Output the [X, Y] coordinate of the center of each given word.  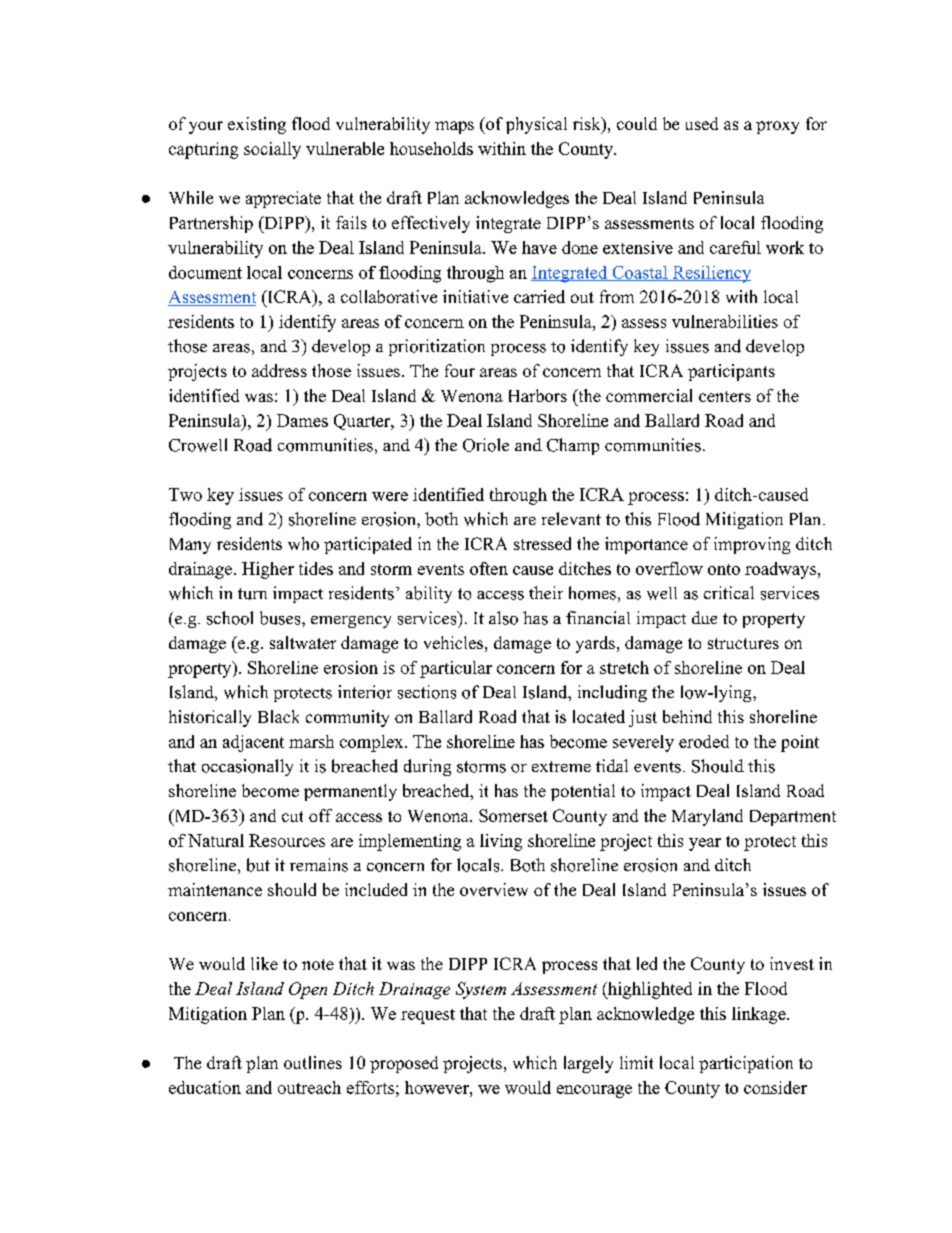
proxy [777, 127]
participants [731, 372]
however [438, 1087]
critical [729, 592]
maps [454, 127]
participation [746, 1064]
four [460, 370]
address [279, 370]
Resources [287, 840]
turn [252, 594]
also [503, 618]
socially [272, 150]
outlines [313, 1062]
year [705, 844]
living [501, 842]
